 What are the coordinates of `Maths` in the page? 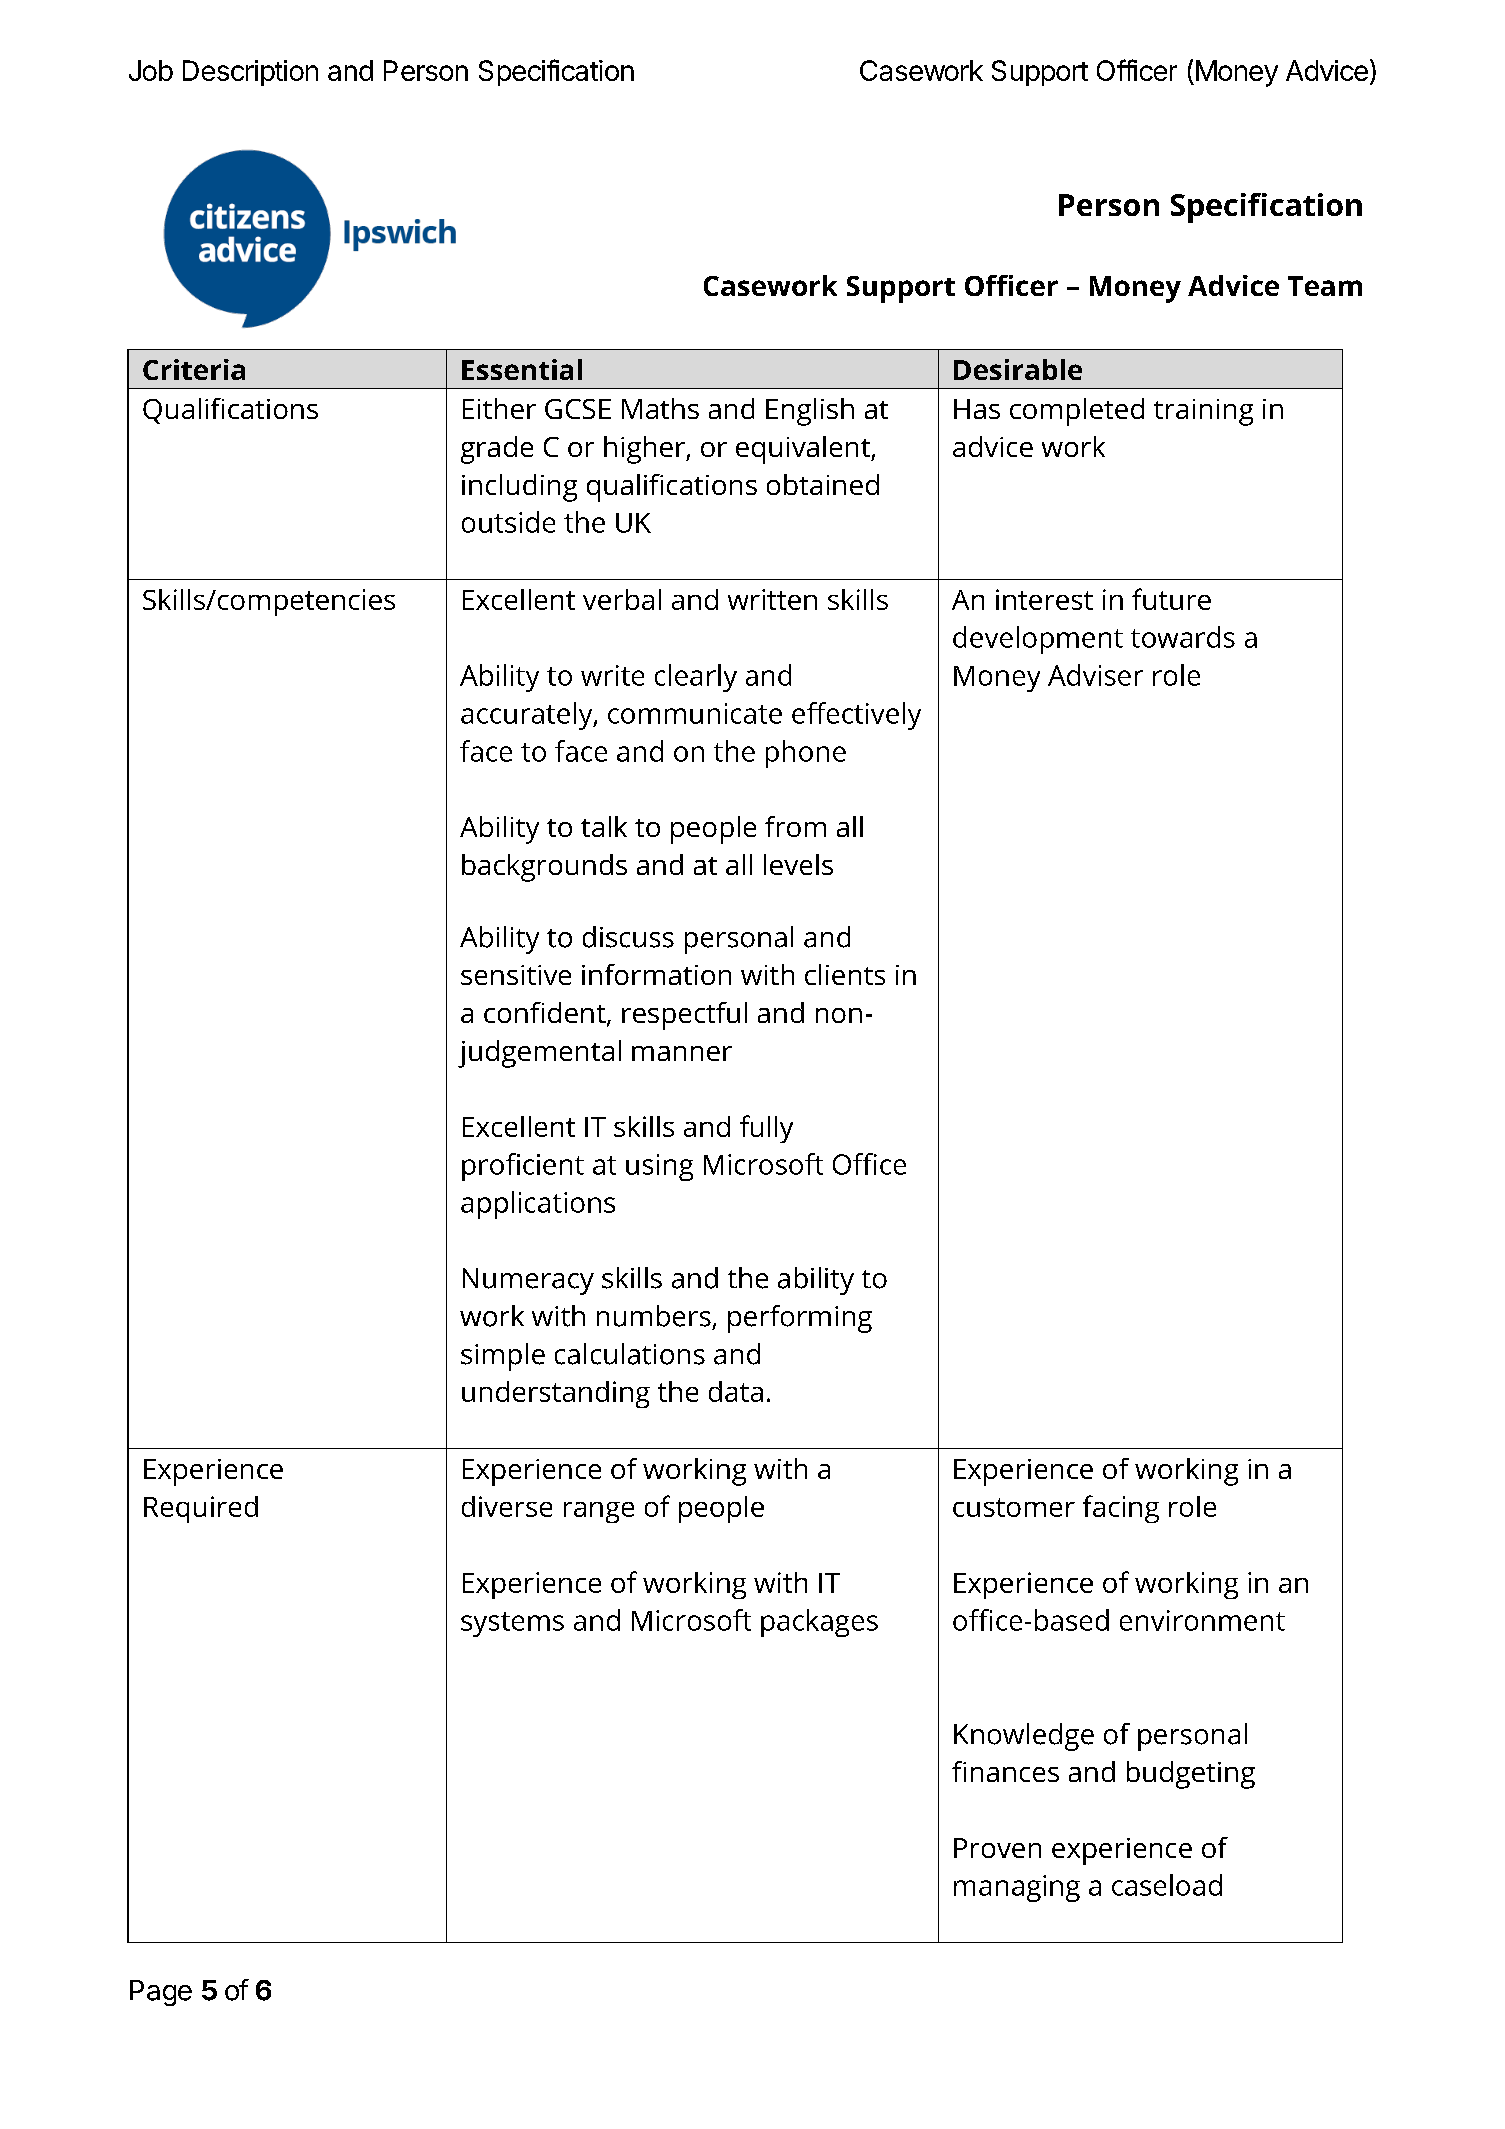 It's located at (660, 408).
